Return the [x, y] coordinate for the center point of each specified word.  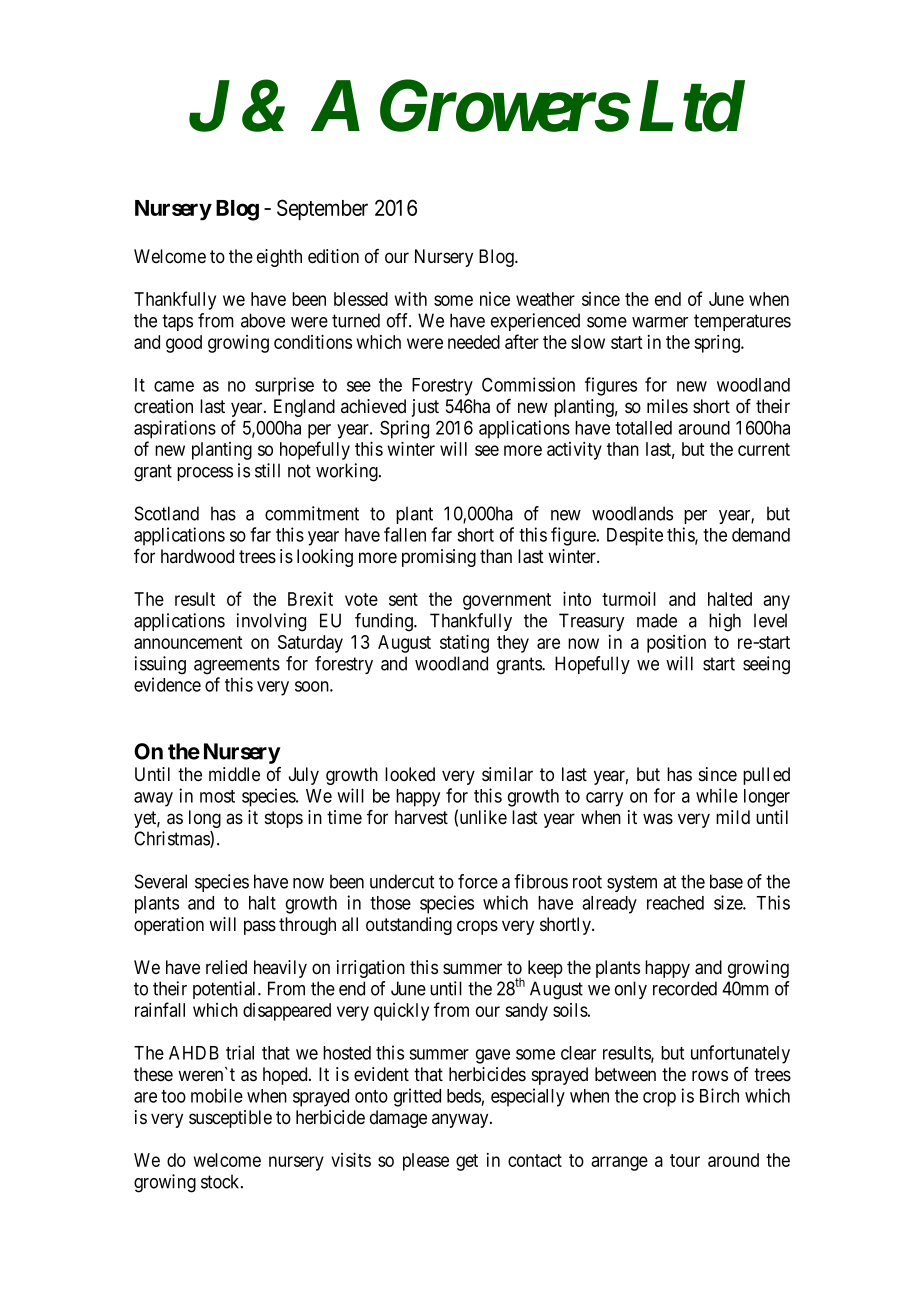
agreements [237, 666]
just [425, 408]
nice [495, 299]
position [676, 644]
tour [685, 1160]
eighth [279, 258]
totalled [643, 428]
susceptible [230, 1119]
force [478, 881]
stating [464, 644]
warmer [660, 322]
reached [675, 903]
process [205, 474]
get [467, 1162]
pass [260, 927]
